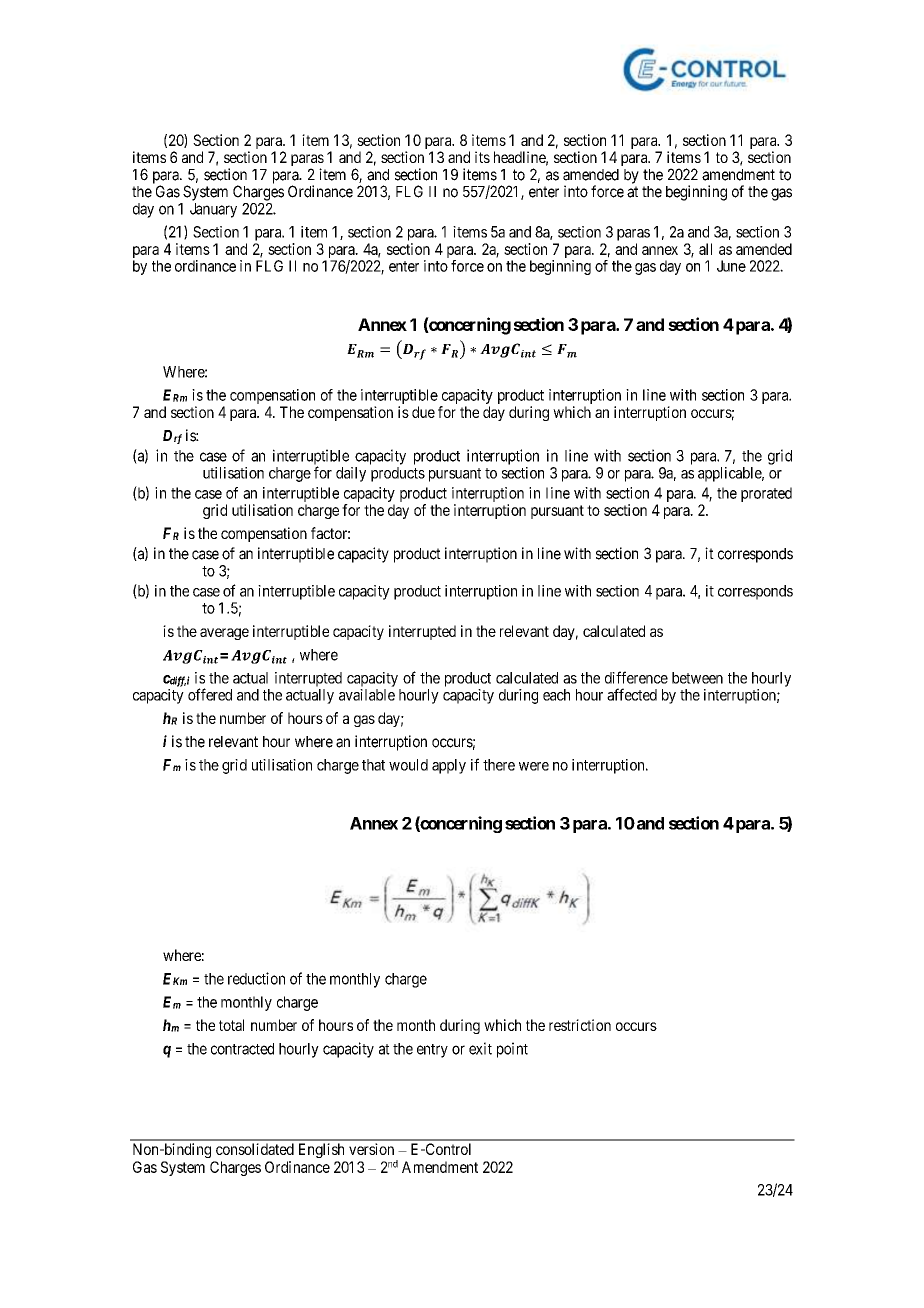  I want to click on June, so click(731, 266).
